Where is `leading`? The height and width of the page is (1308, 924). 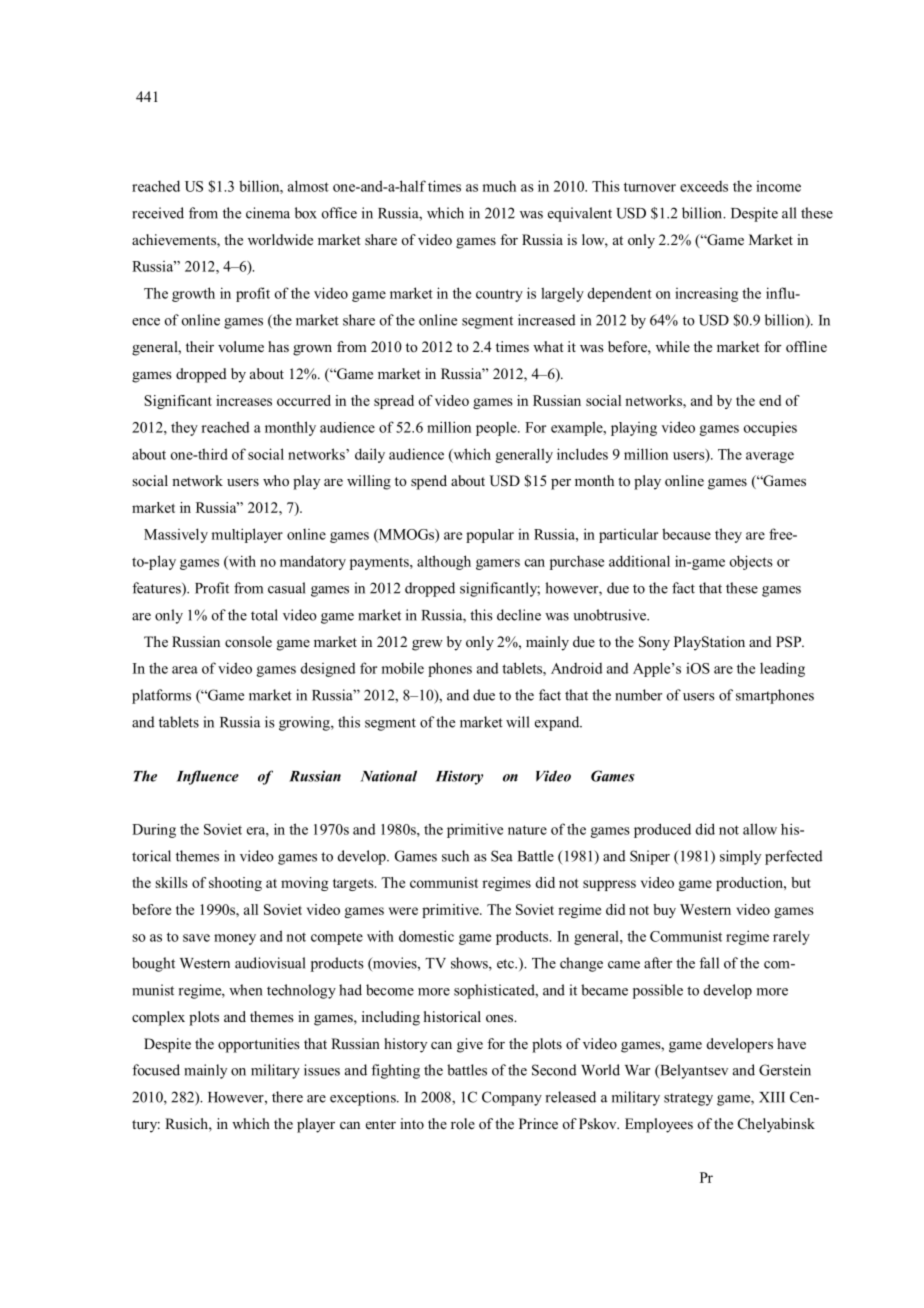
leading is located at coordinates (782, 669).
